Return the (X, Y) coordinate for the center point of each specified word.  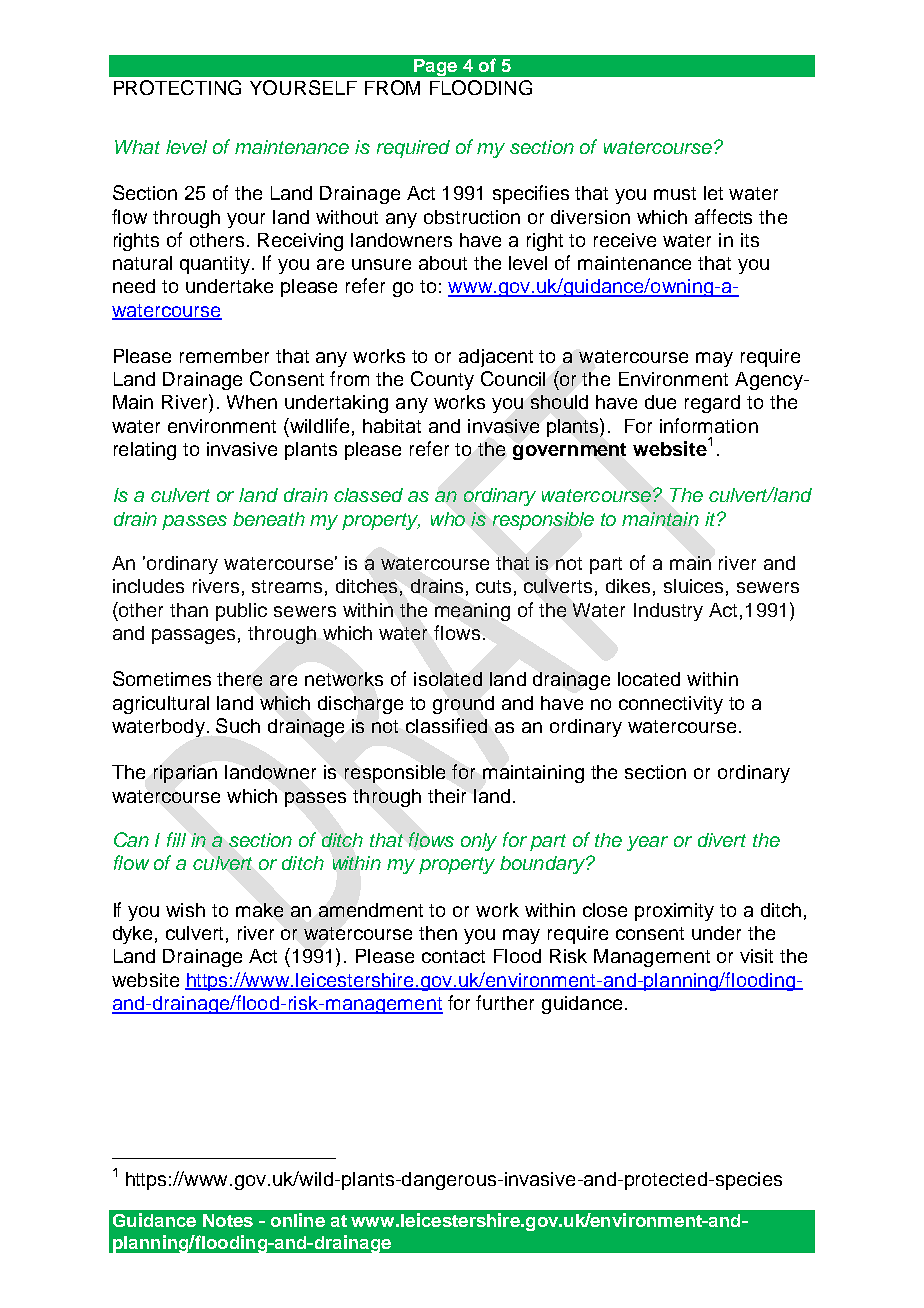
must (675, 193)
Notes (228, 1220)
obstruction (472, 217)
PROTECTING (177, 87)
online (298, 1220)
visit (756, 956)
